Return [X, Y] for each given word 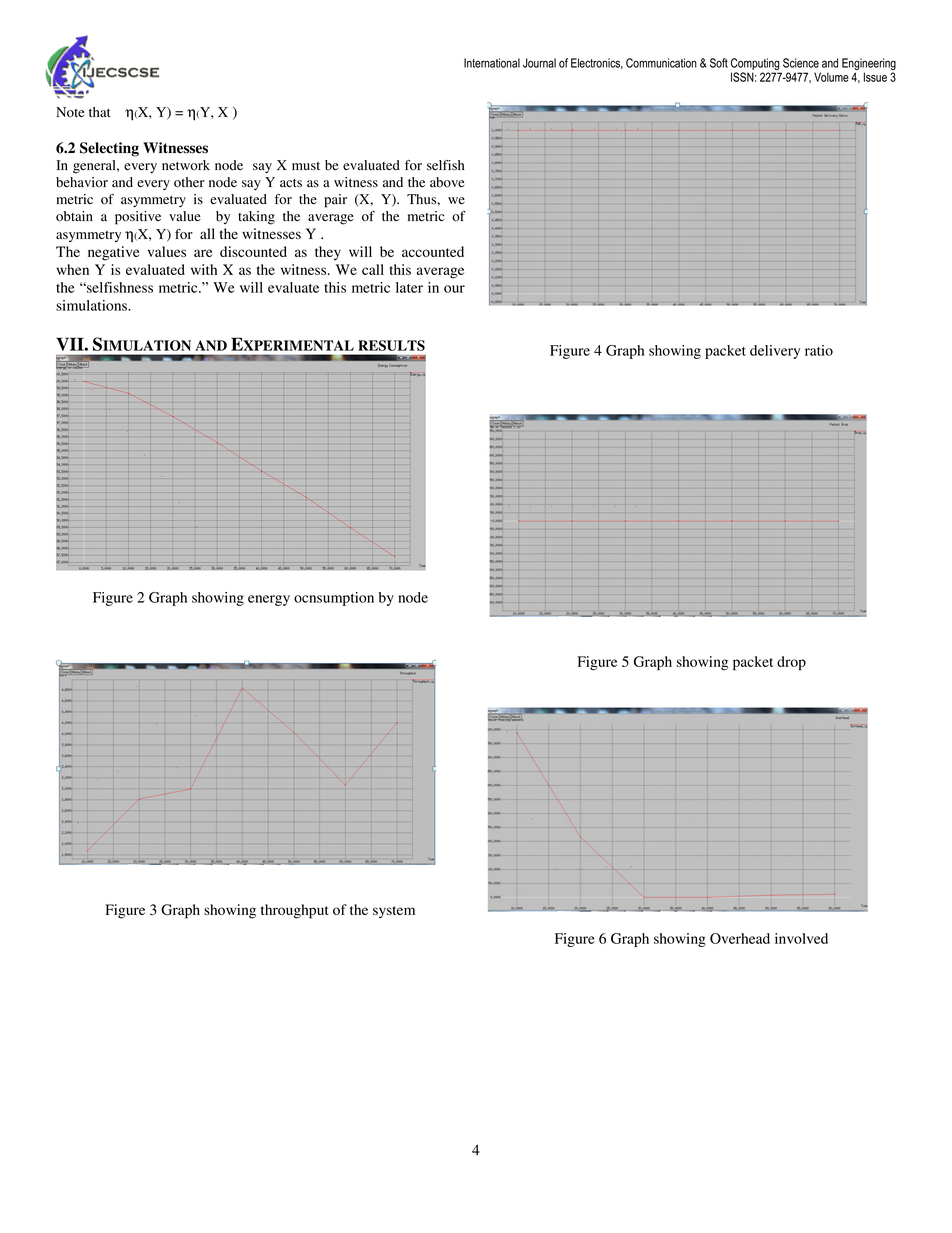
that [100, 112]
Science [801, 63]
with [204, 269]
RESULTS [391, 345]
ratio [819, 350]
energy [269, 600]
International [492, 63]
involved [801, 938]
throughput [295, 911]
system [394, 912]
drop [791, 663]
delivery [775, 352]
